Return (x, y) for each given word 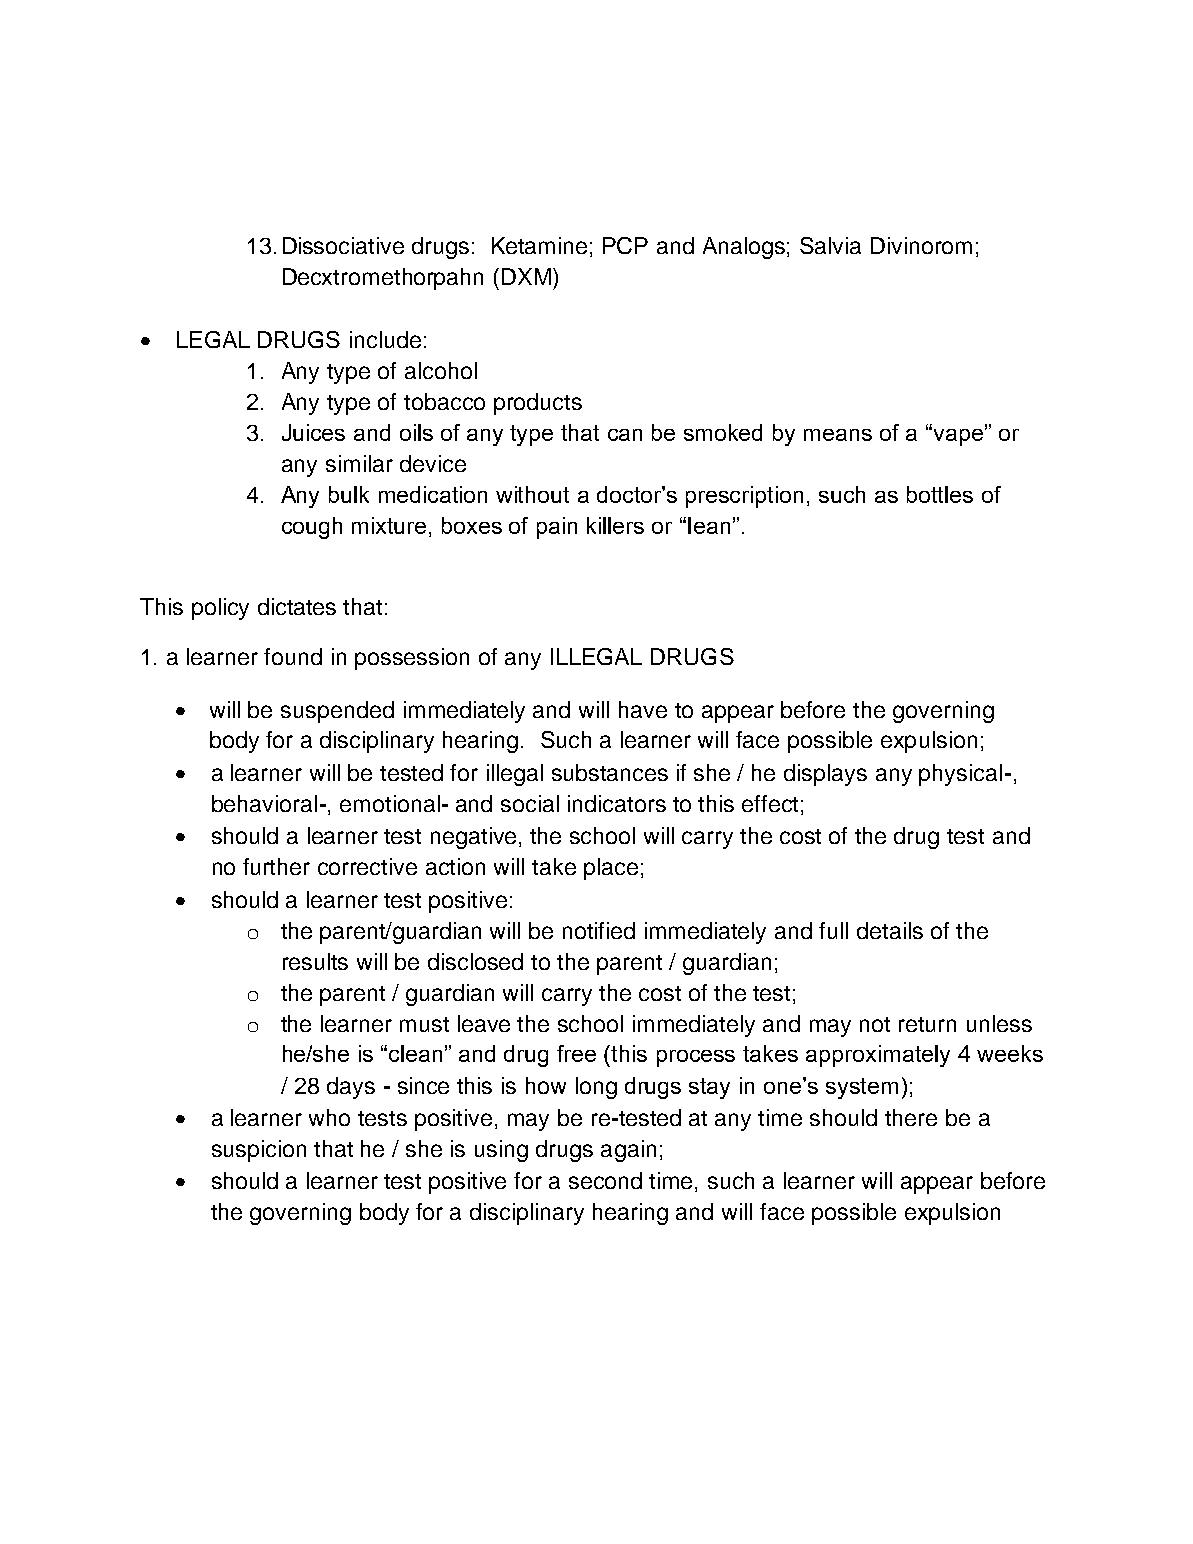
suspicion (259, 1151)
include (385, 339)
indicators (617, 803)
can (625, 435)
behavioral (264, 803)
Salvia (830, 245)
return (927, 1024)
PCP (625, 245)
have (643, 709)
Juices (313, 432)
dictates (297, 606)
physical (960, 775)
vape (957, 436)
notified (599, 930)
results (315, 961)
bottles (940, 494)
